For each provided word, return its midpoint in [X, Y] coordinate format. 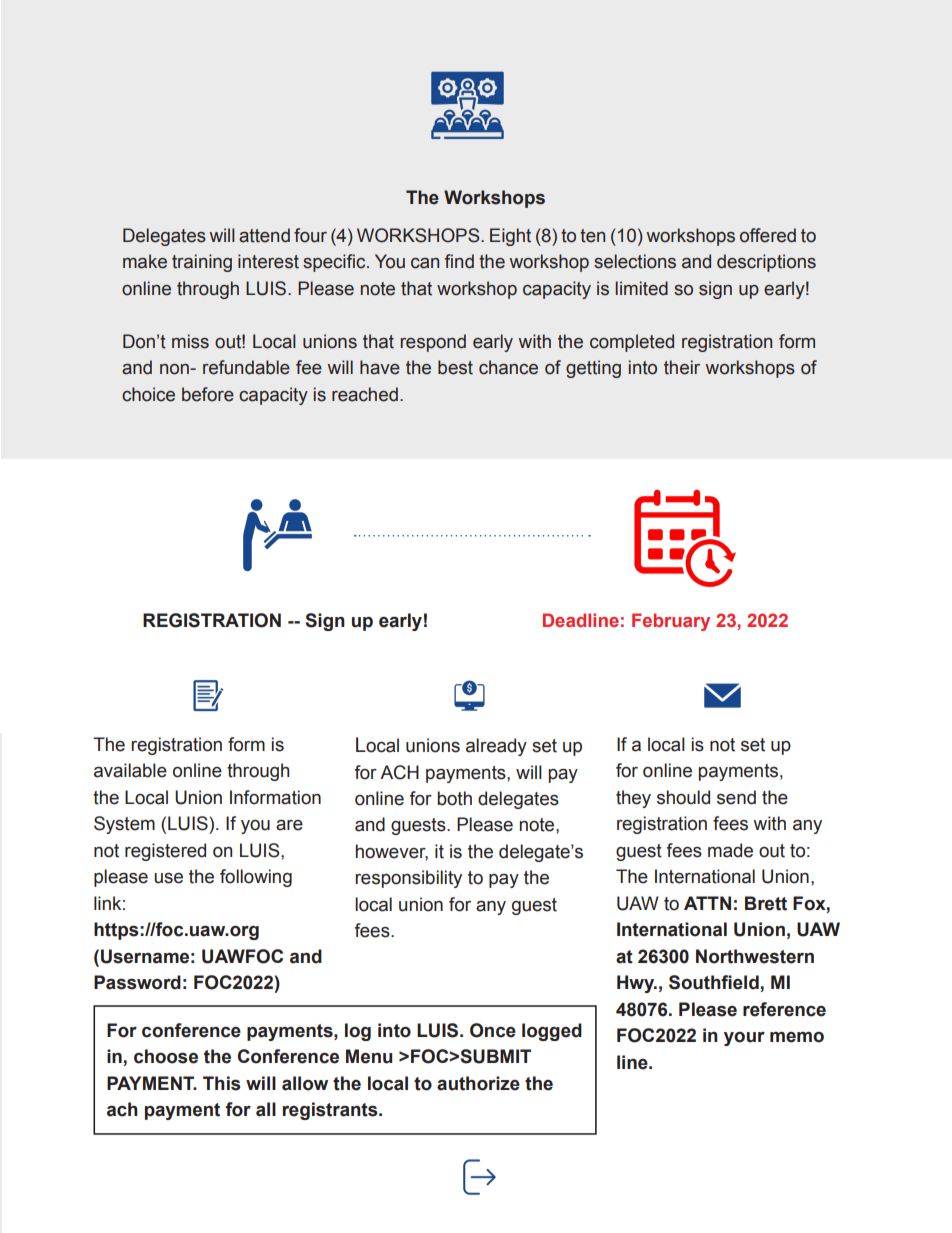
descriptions [766, 263]
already [496, 747]
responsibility [408, 879]
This [221, 1083]
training [202, 263]
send [736, 797]
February [671, 622]
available [130, 770]
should [683, 797]
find [459, 261]
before [208, 394]
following [256, 878]
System [124, 825]
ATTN [707, 903]
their [682, 367]
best [455, 367]
